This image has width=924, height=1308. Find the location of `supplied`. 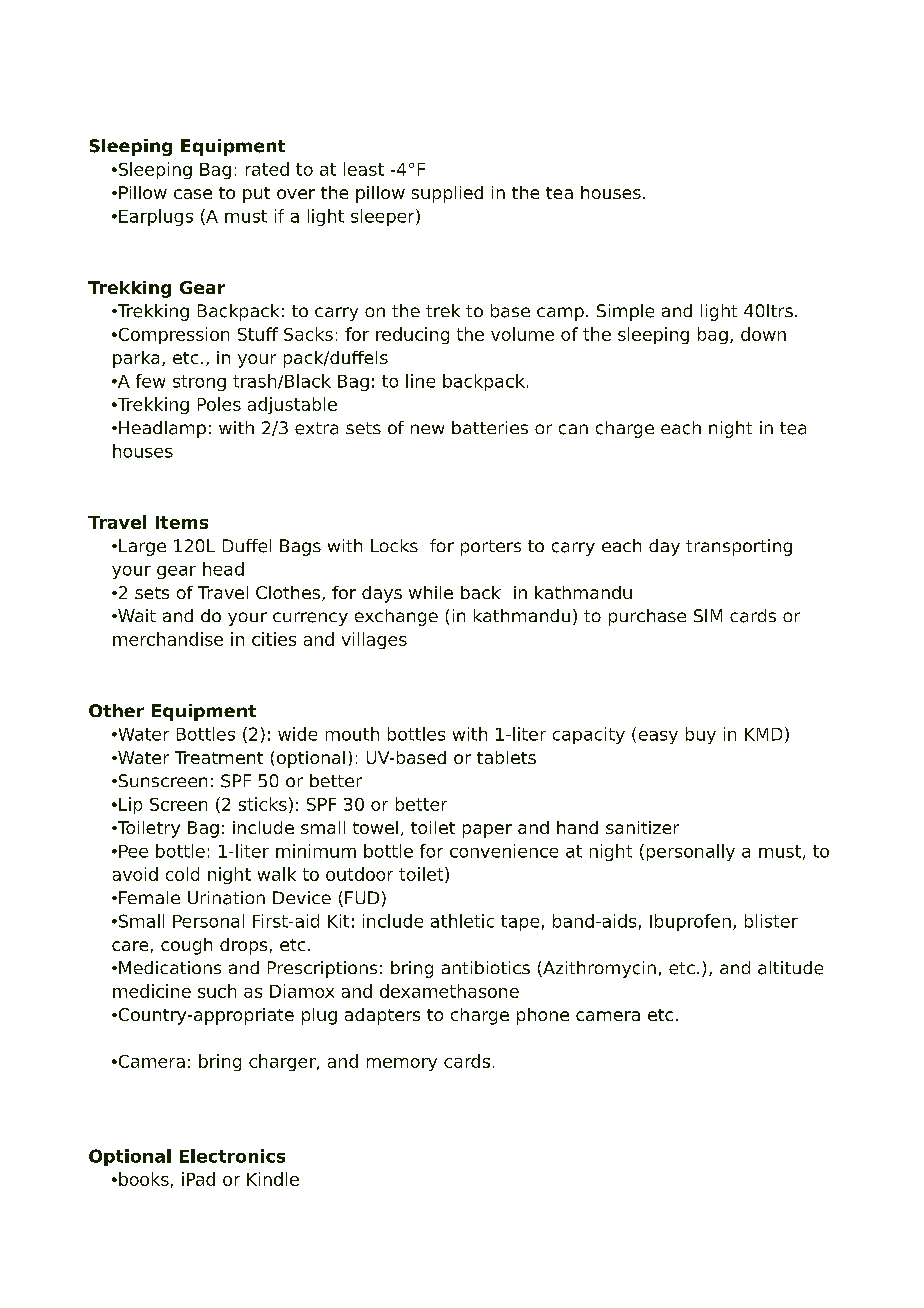

supplied is located at coordinates (447, 194).
